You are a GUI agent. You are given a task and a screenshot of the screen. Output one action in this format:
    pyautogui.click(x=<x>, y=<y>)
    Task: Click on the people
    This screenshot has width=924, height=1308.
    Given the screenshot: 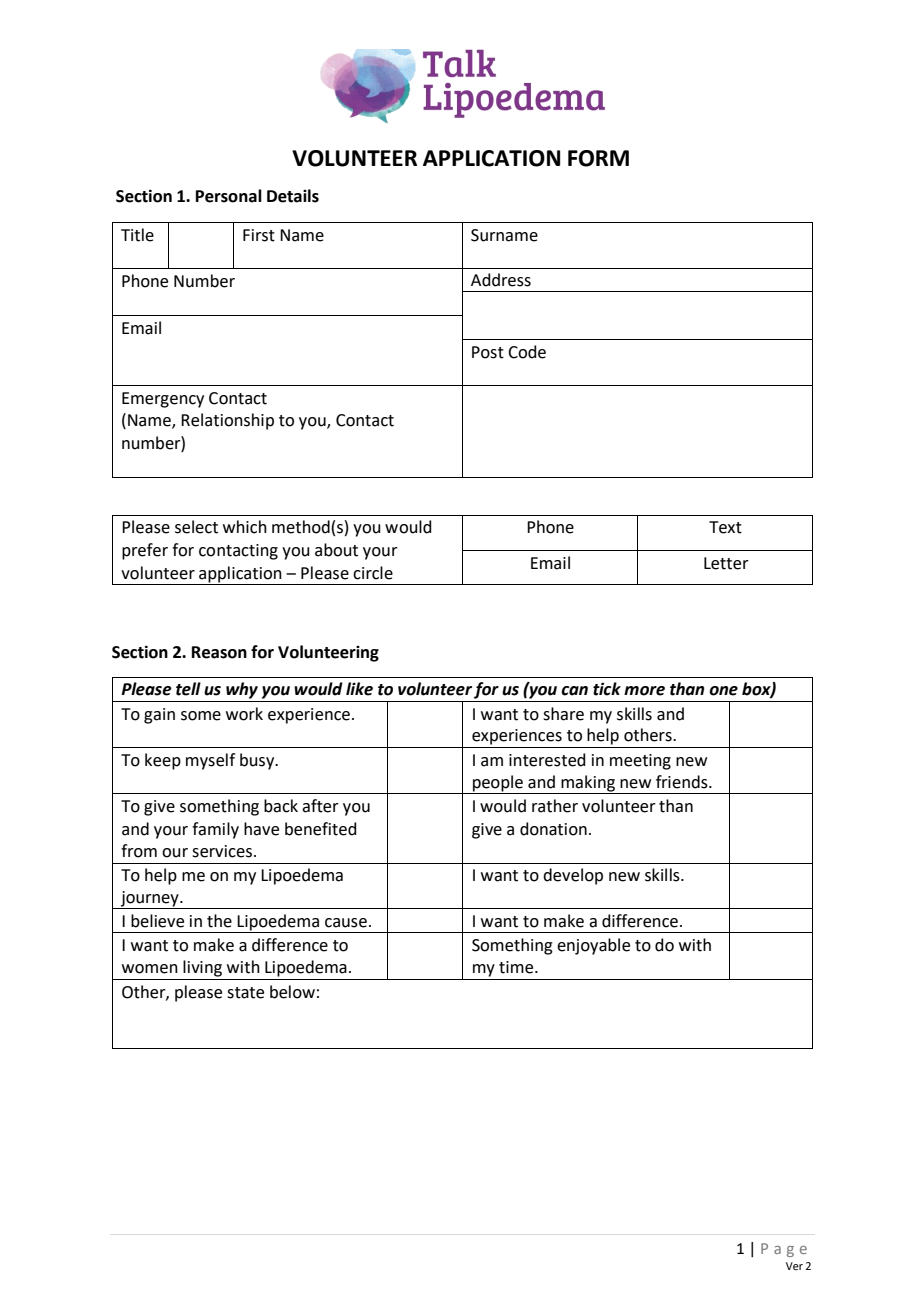 What is the action you would take?
    pyautogui.click(x=498, y=784)
